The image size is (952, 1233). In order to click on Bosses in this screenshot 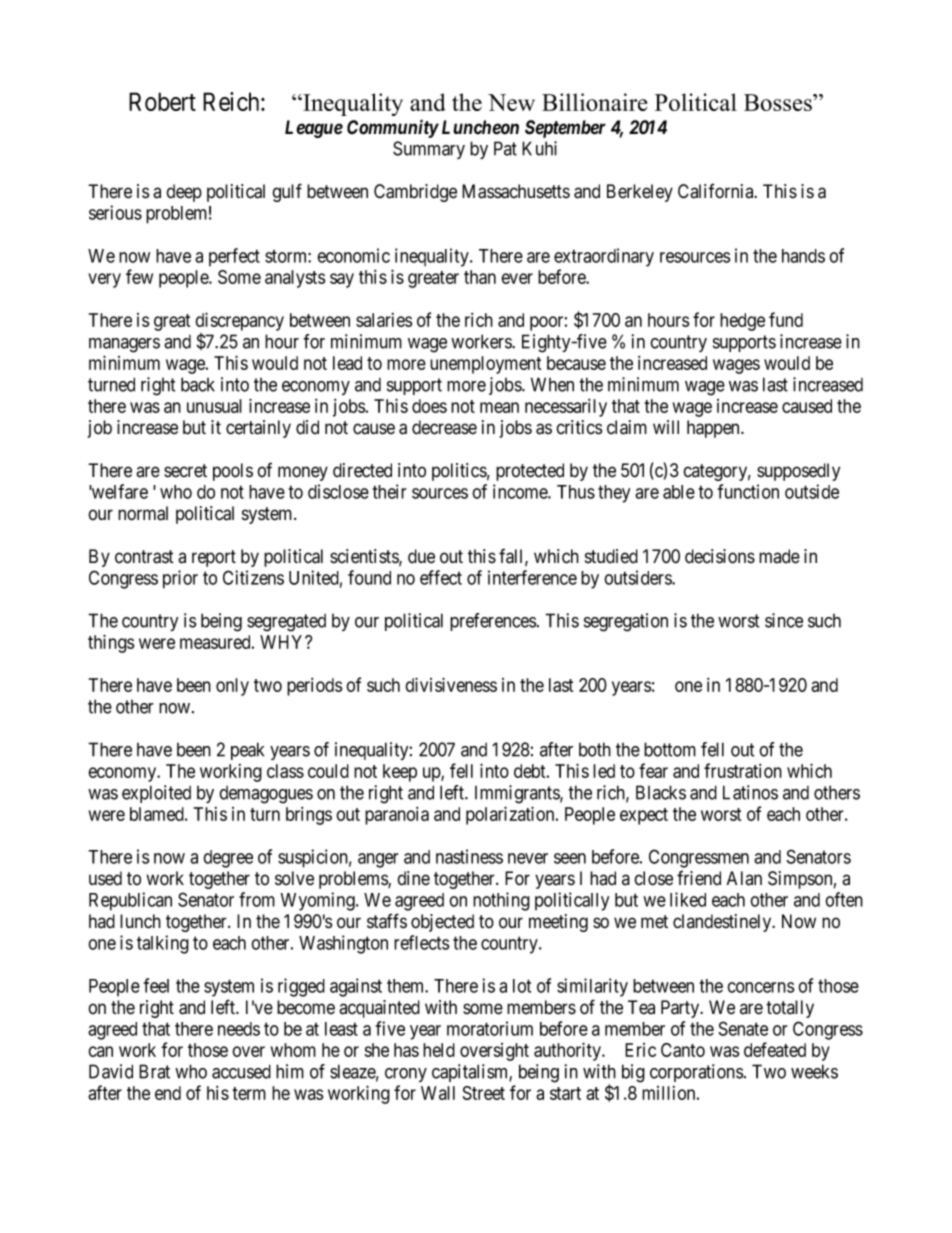, I will do `click(779, 102)`.
